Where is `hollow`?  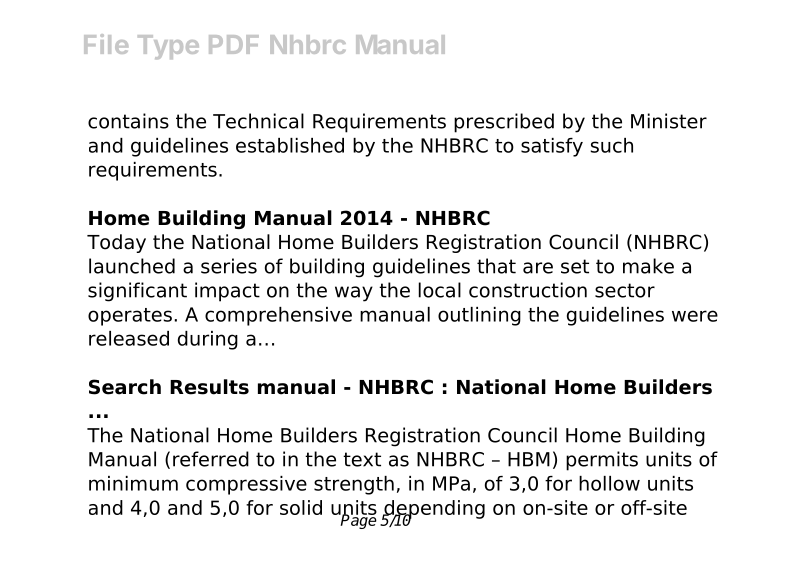
hollow is located at coordinates (609, 483).
